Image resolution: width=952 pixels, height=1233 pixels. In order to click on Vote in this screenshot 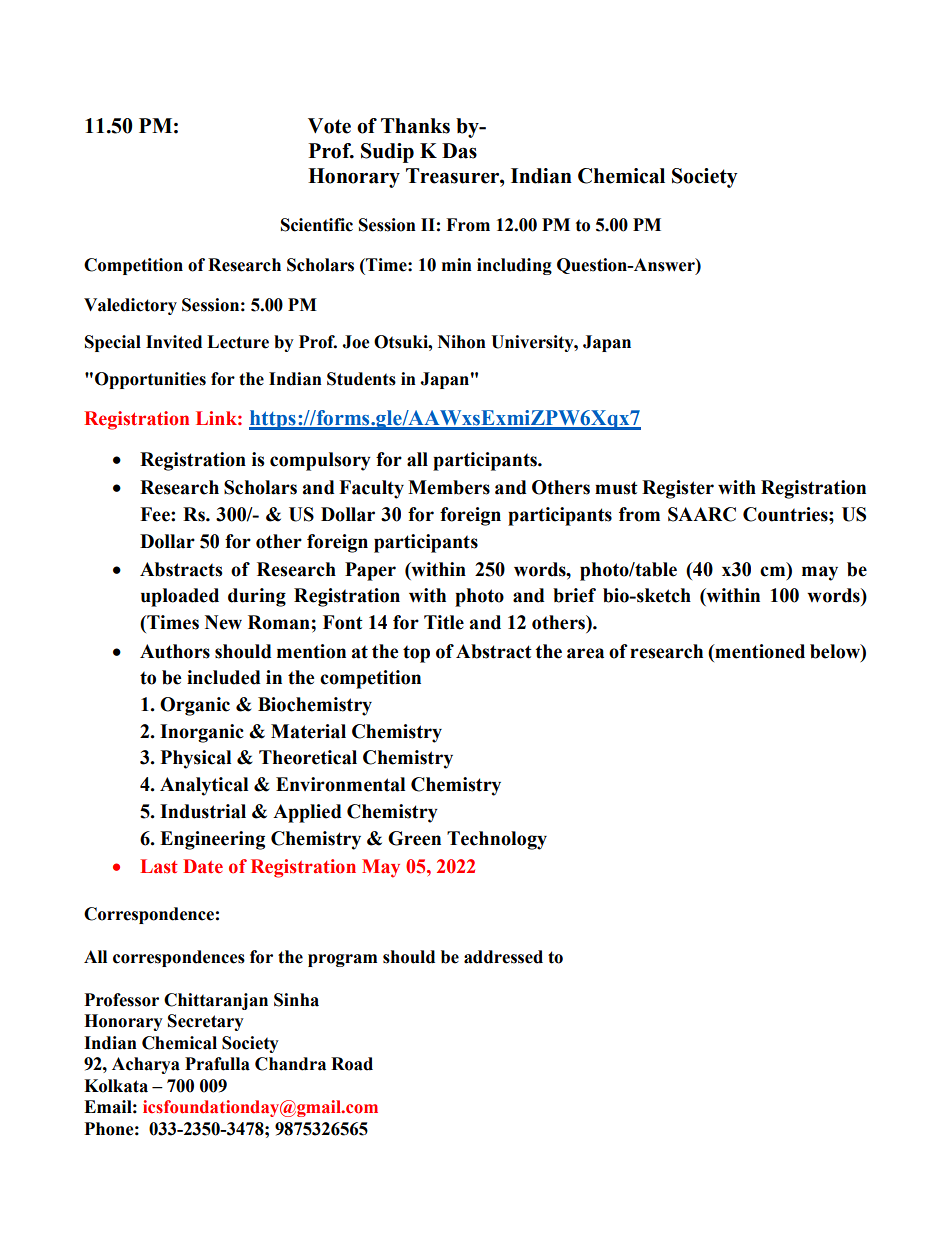, I will do `click(329, 126)`.
